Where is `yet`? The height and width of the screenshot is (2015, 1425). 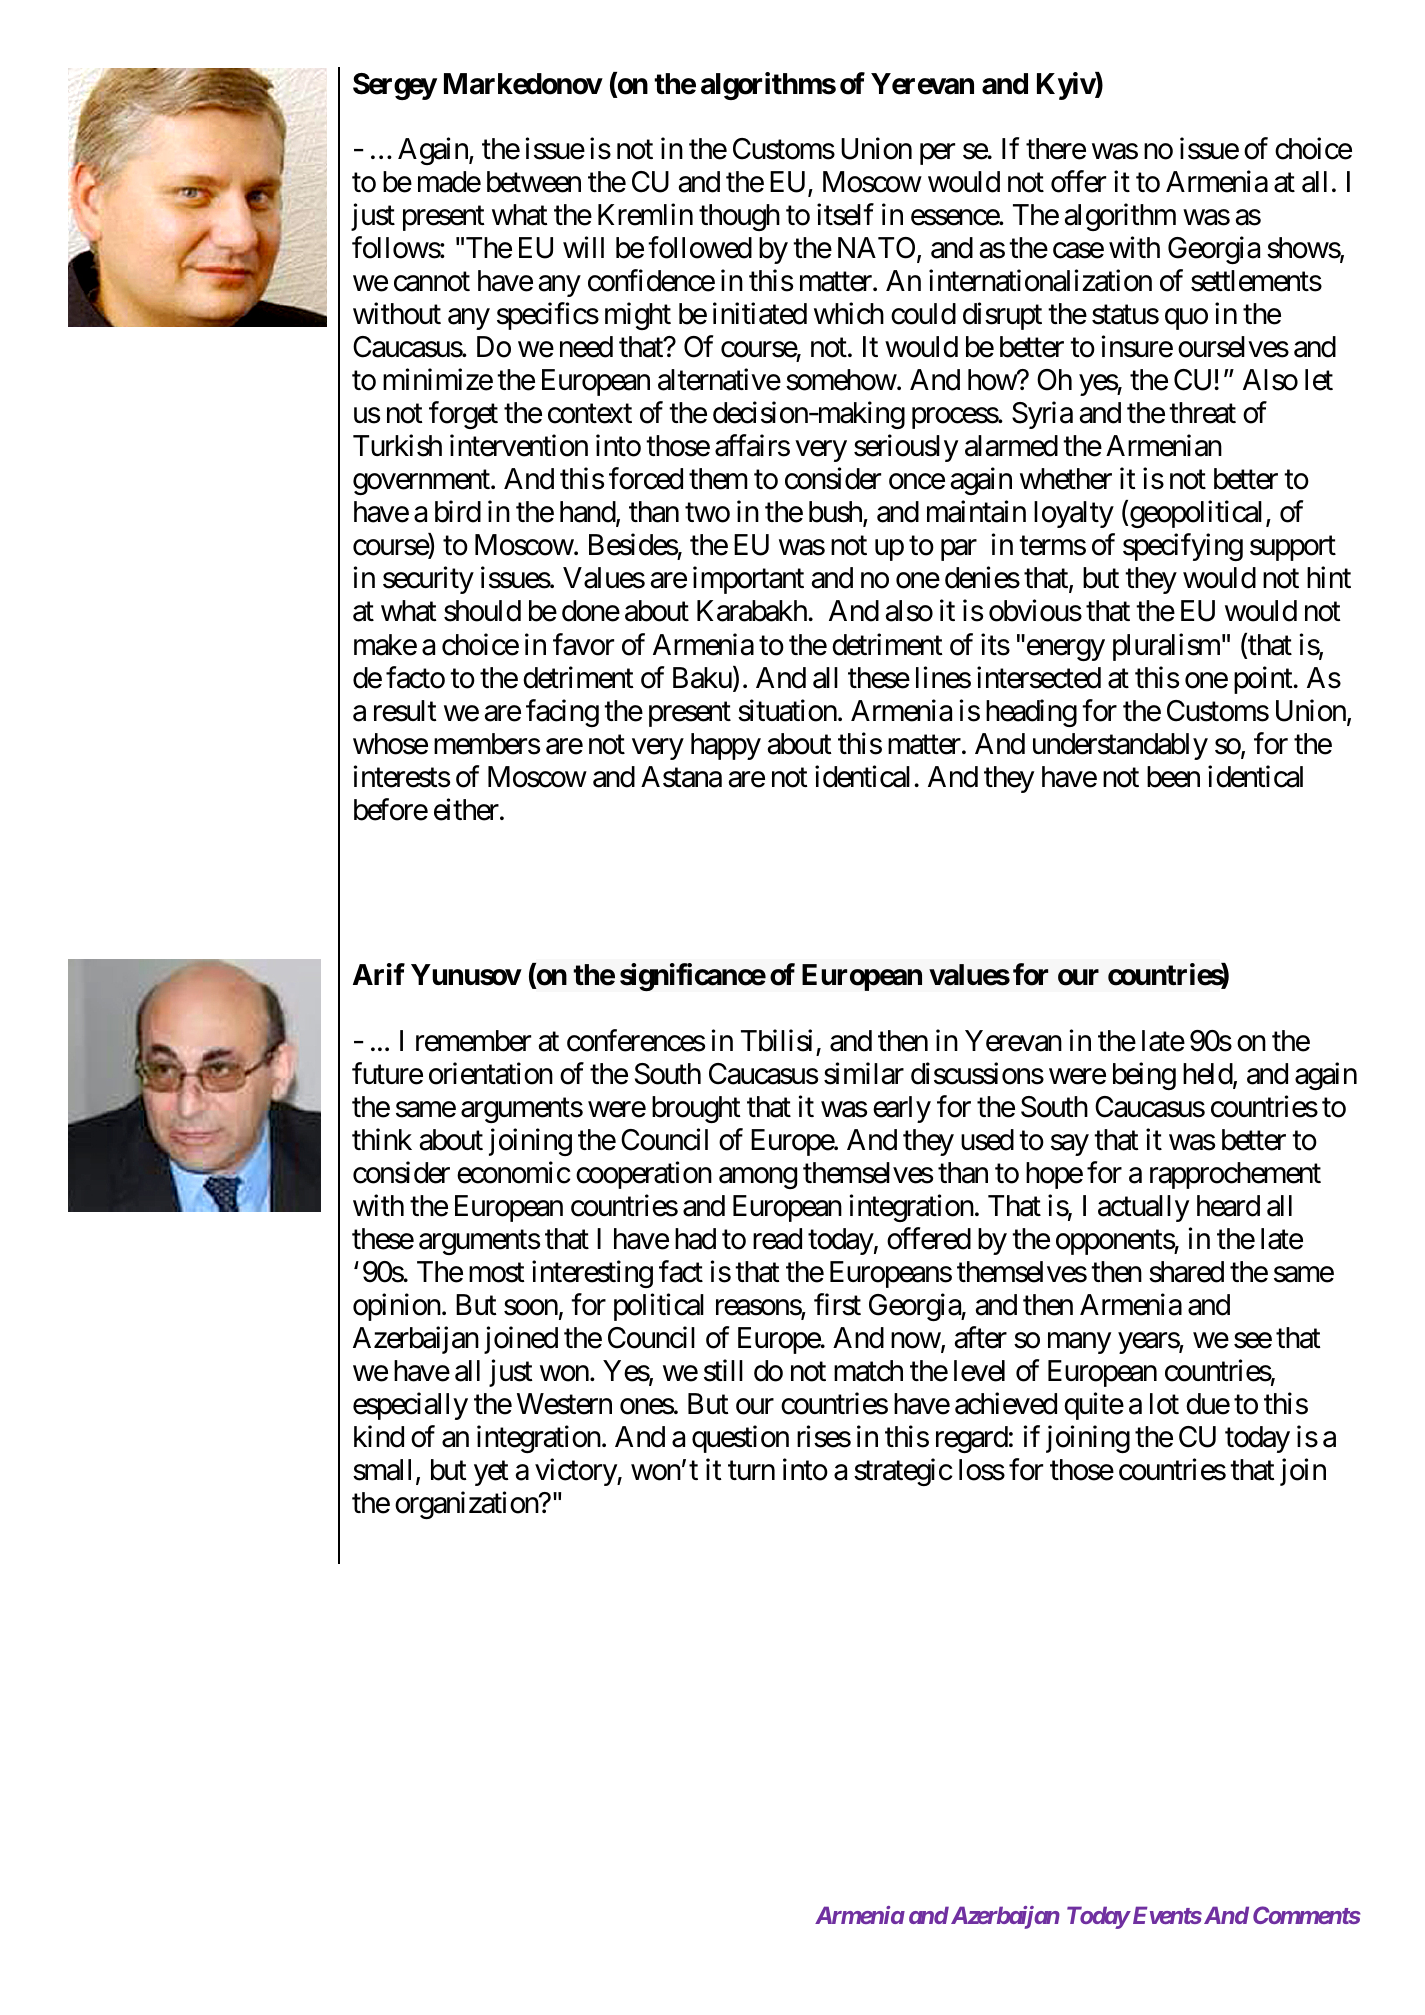 yet is located at coordinates (491, 1474).
